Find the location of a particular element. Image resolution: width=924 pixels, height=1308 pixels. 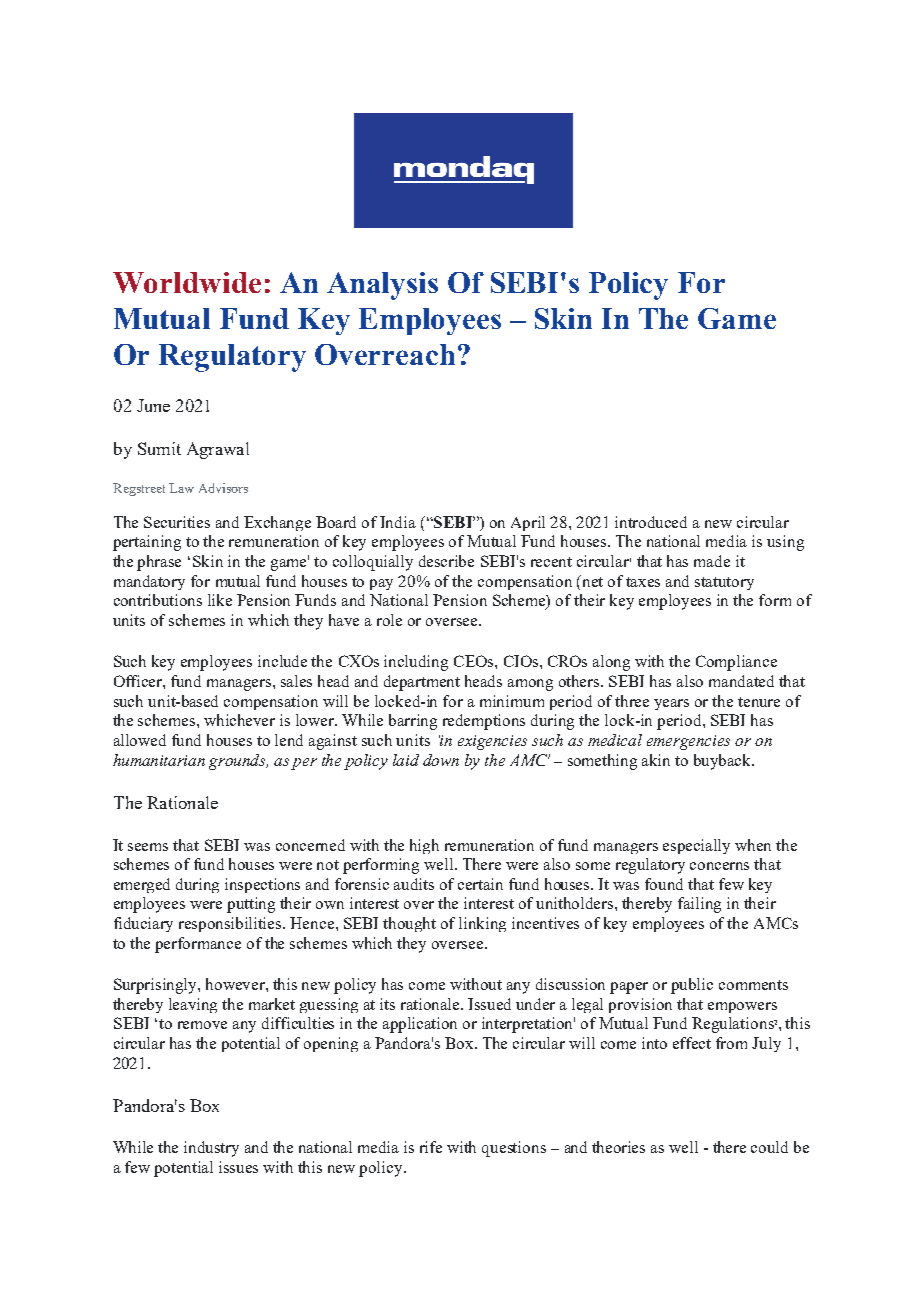

linking is located at coordinates (482, 924).
